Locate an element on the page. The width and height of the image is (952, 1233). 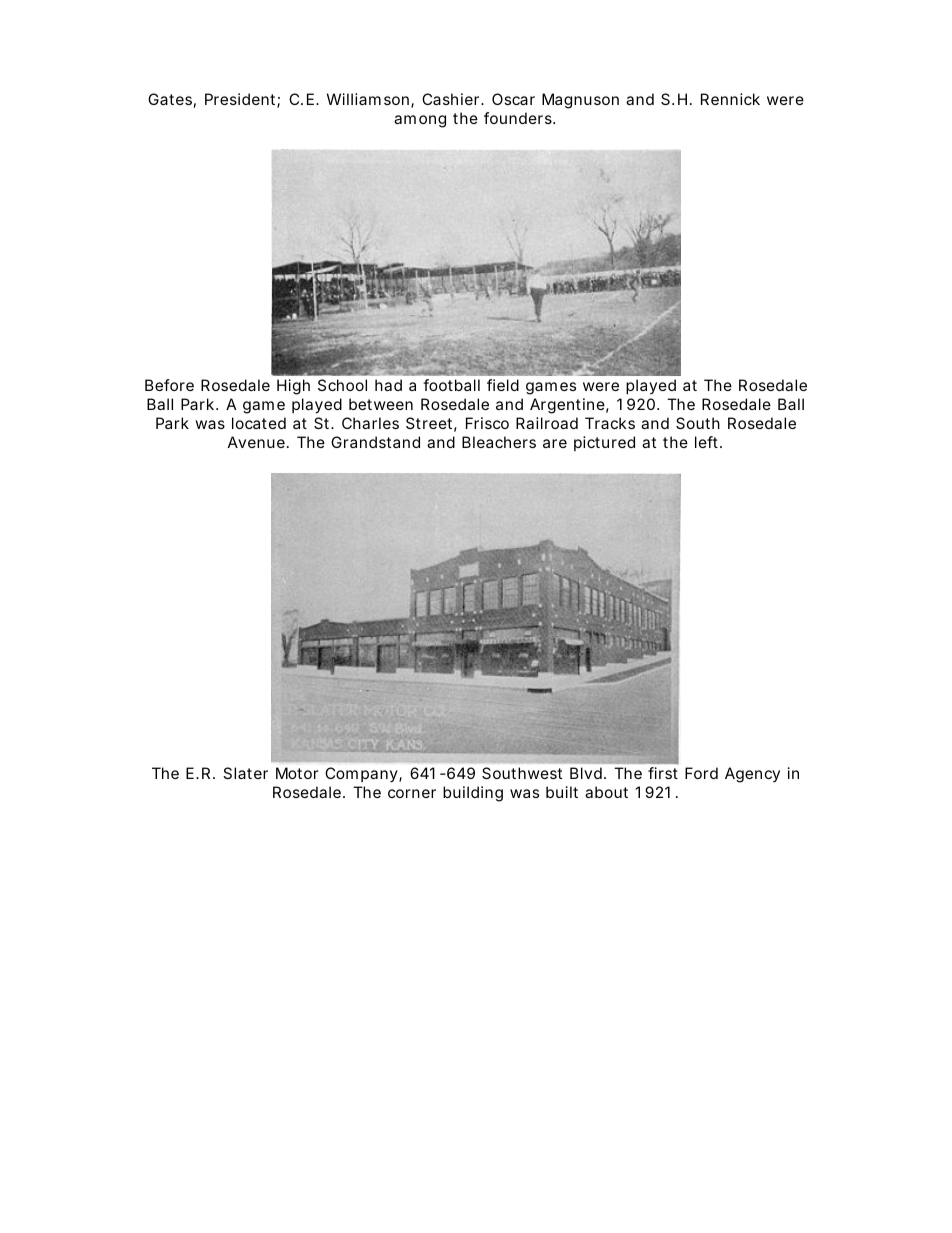
Bleachers is located at coordinates (499, 442).
